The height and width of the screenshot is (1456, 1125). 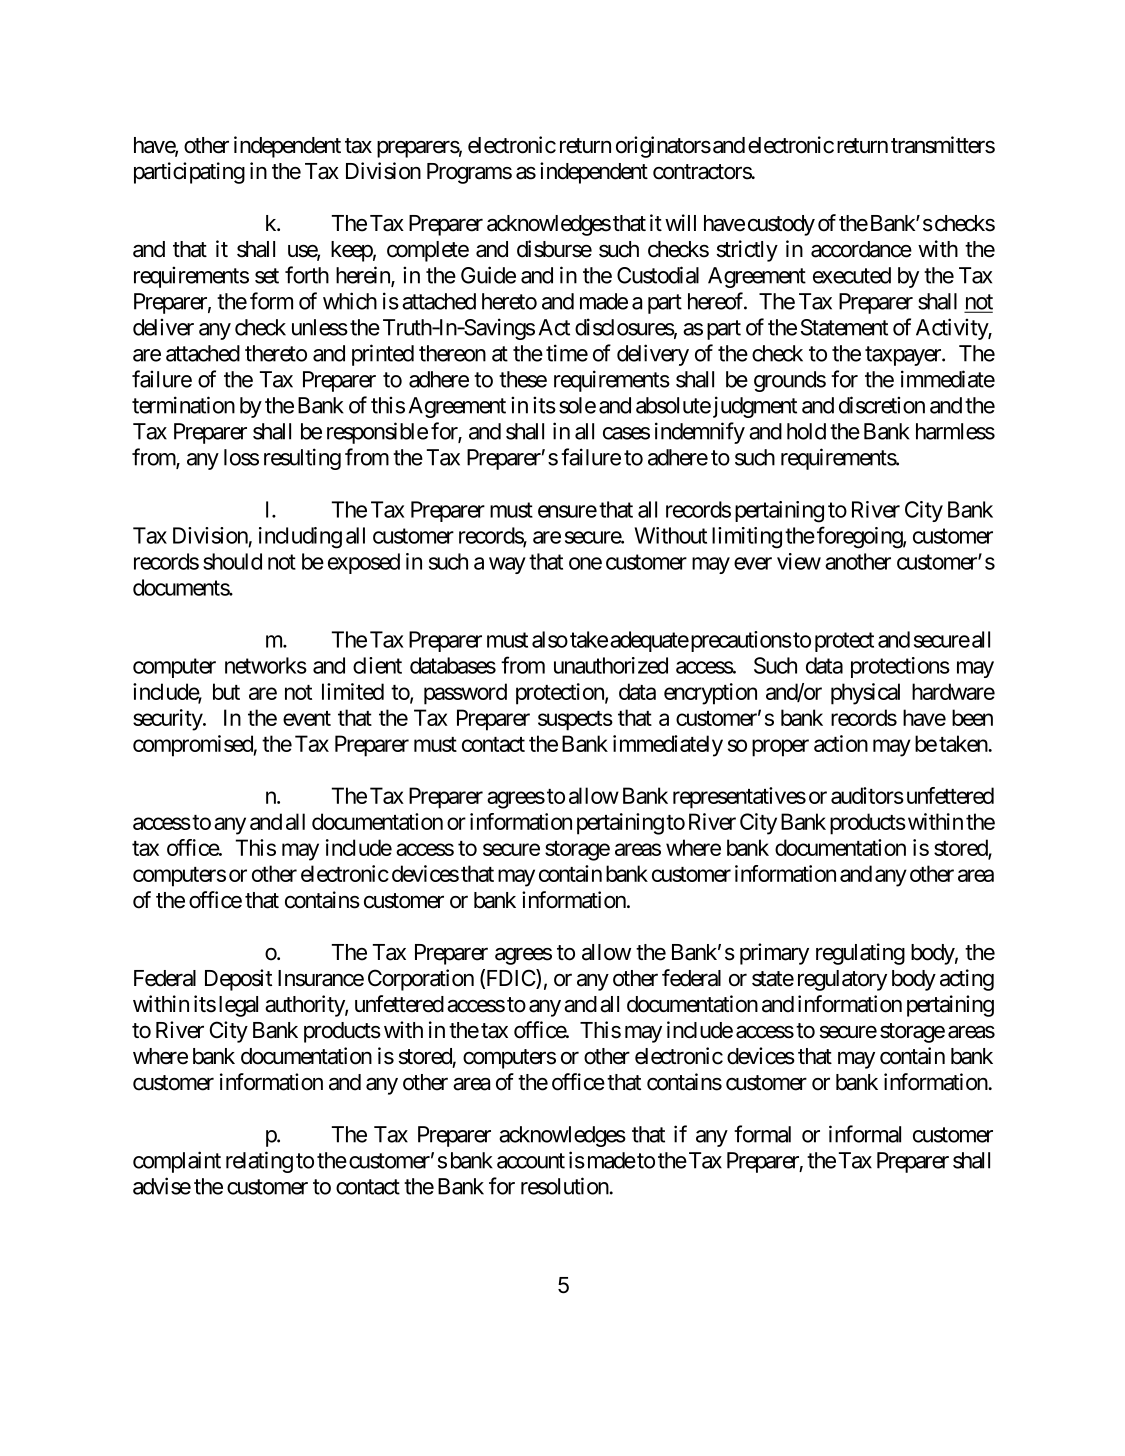 I want to click on Custodial, so click(x=658, y=275).
